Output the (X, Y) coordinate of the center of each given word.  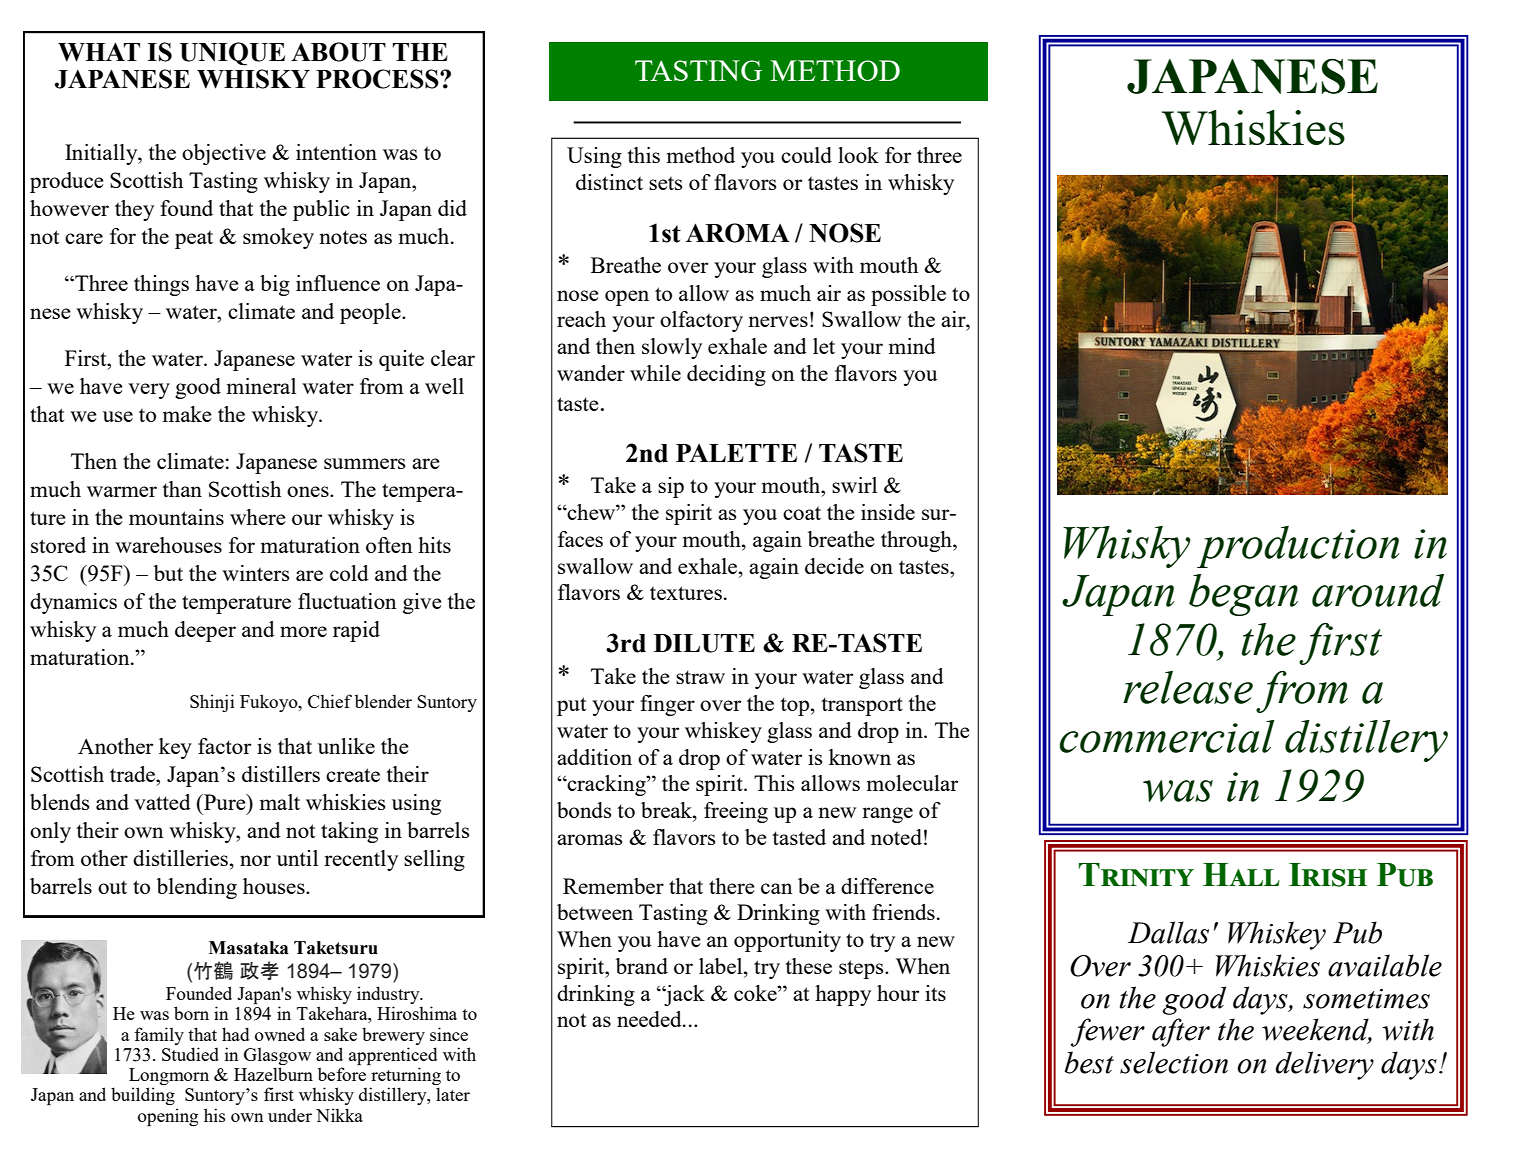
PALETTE (736, 453)
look (858, 155)
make (187, 414)
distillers (281, 774)
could (806, 155)
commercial (1167, 736)
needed (650, 1019)
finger (667, 705)
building (143, 1096)
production (1298, 547)
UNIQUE (232, 54)
